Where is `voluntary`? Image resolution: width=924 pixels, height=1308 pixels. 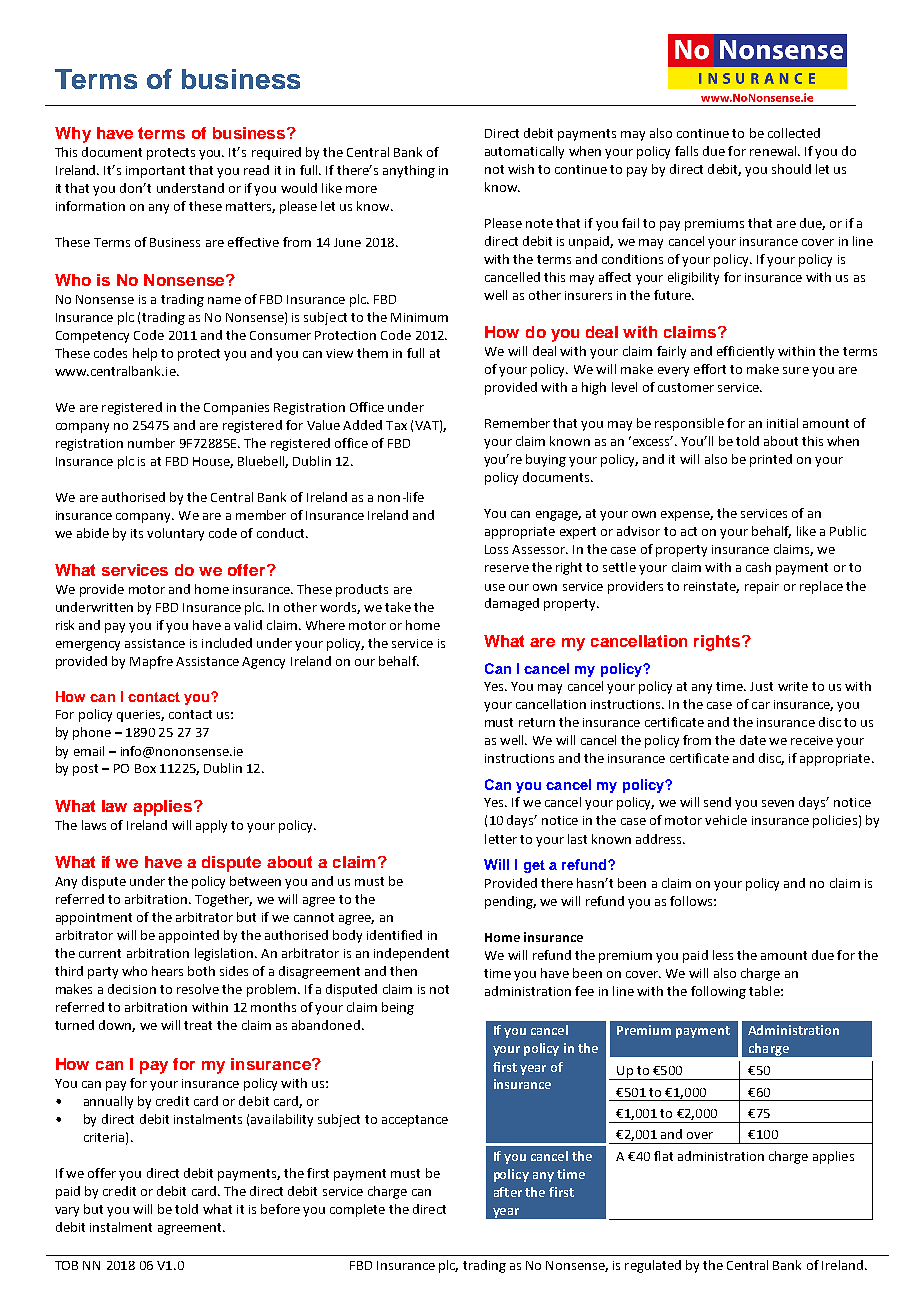 voluntary is located at coordinates (175, 534).
